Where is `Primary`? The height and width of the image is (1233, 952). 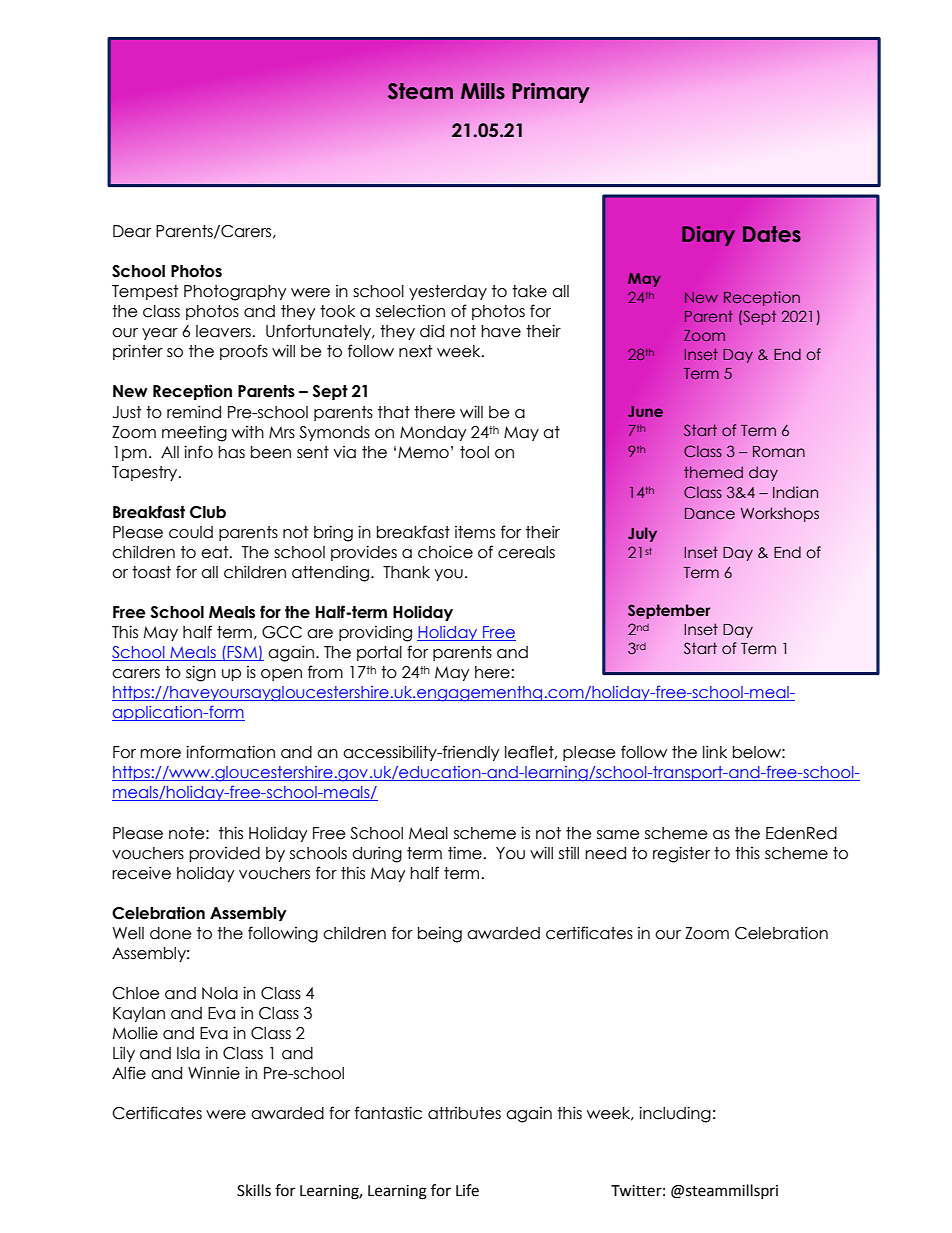
Primary is located at coordinates (551, 92).
